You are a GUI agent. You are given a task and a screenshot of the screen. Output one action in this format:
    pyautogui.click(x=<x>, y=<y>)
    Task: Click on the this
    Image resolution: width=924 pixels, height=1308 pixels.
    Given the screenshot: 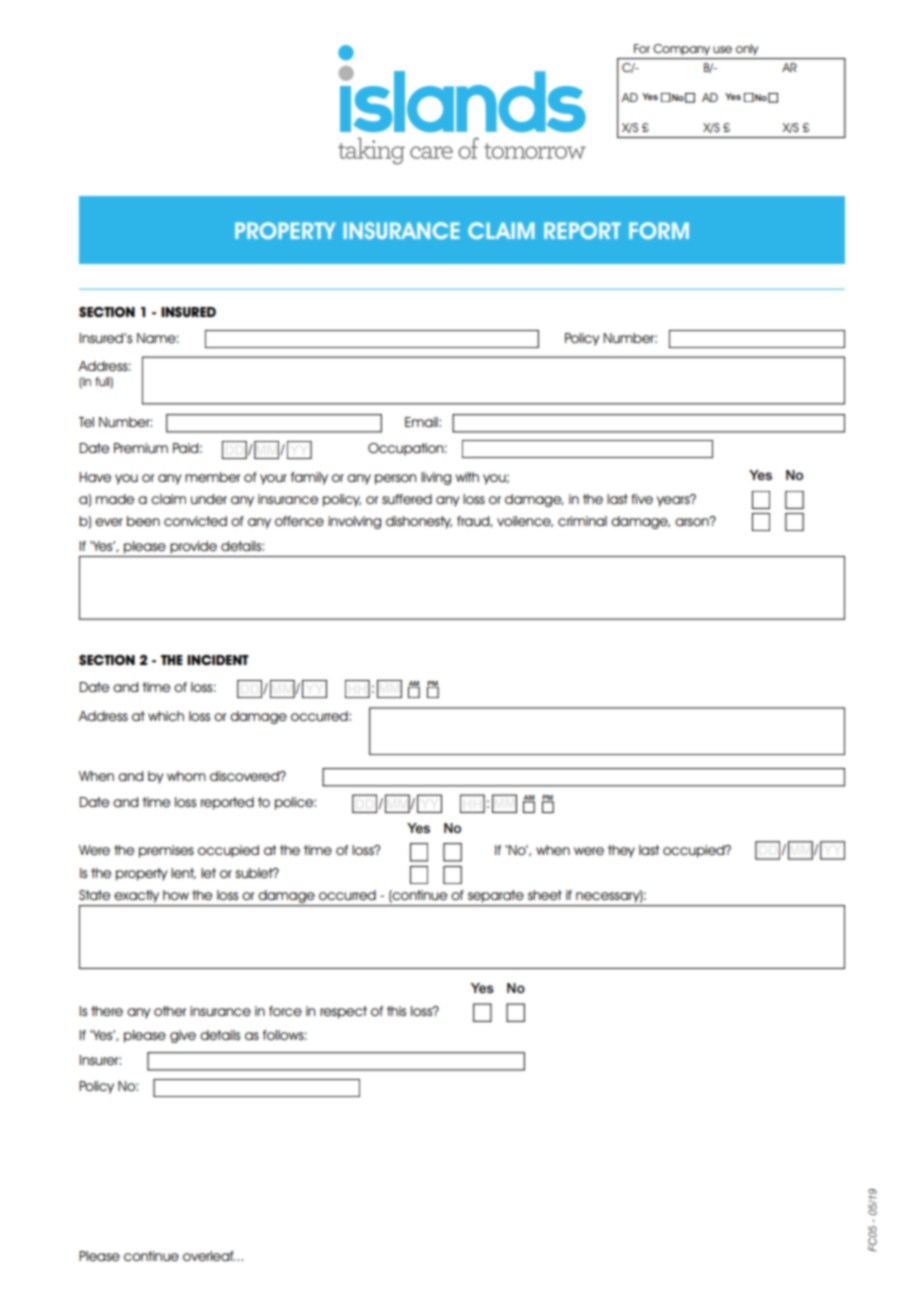 What is the action you would take?
    pyautogui.click(x=396, y=1011)
